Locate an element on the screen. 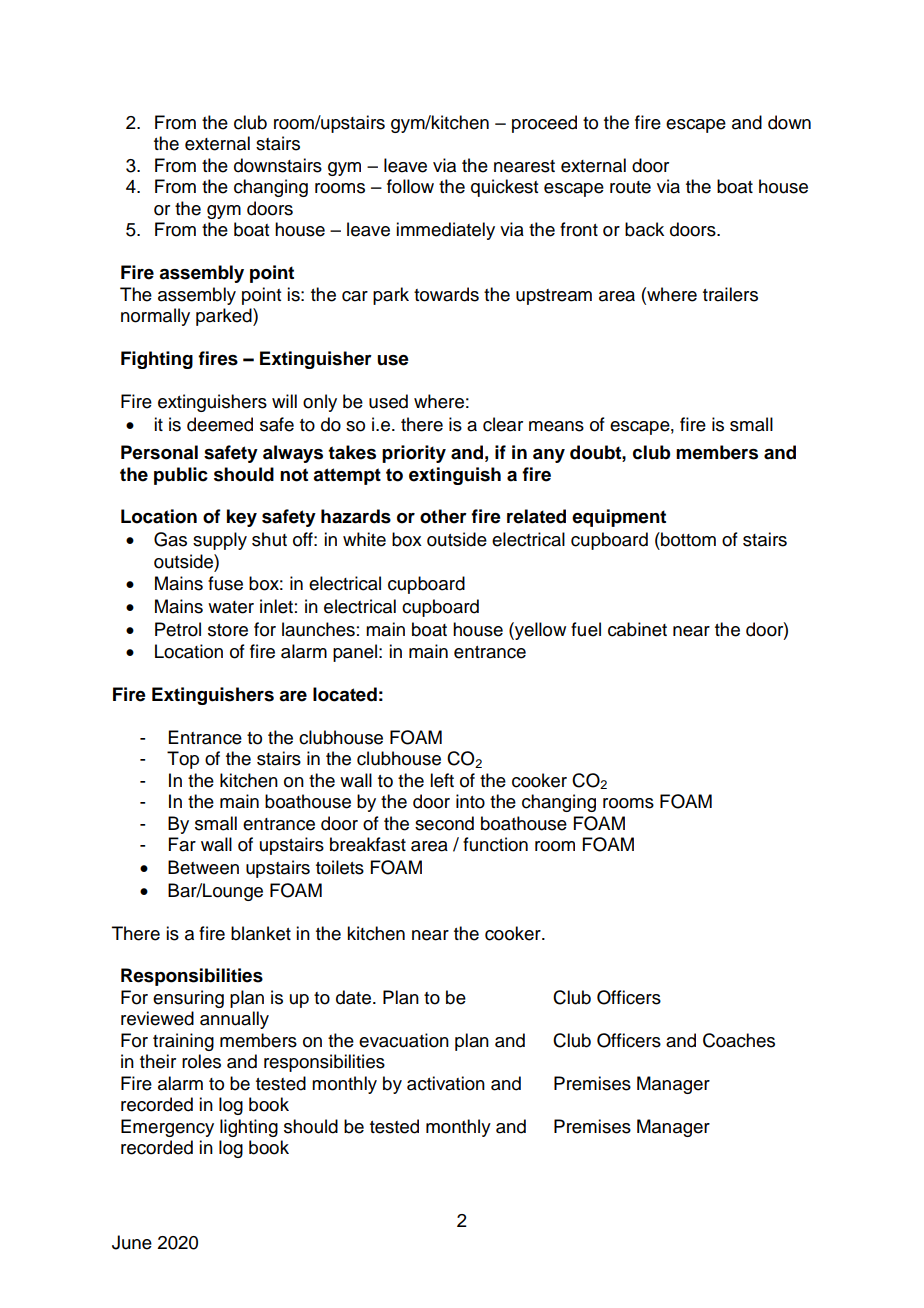 This screenshot has width=924, height=1308. fuel is located at coordinates (586, 629).
